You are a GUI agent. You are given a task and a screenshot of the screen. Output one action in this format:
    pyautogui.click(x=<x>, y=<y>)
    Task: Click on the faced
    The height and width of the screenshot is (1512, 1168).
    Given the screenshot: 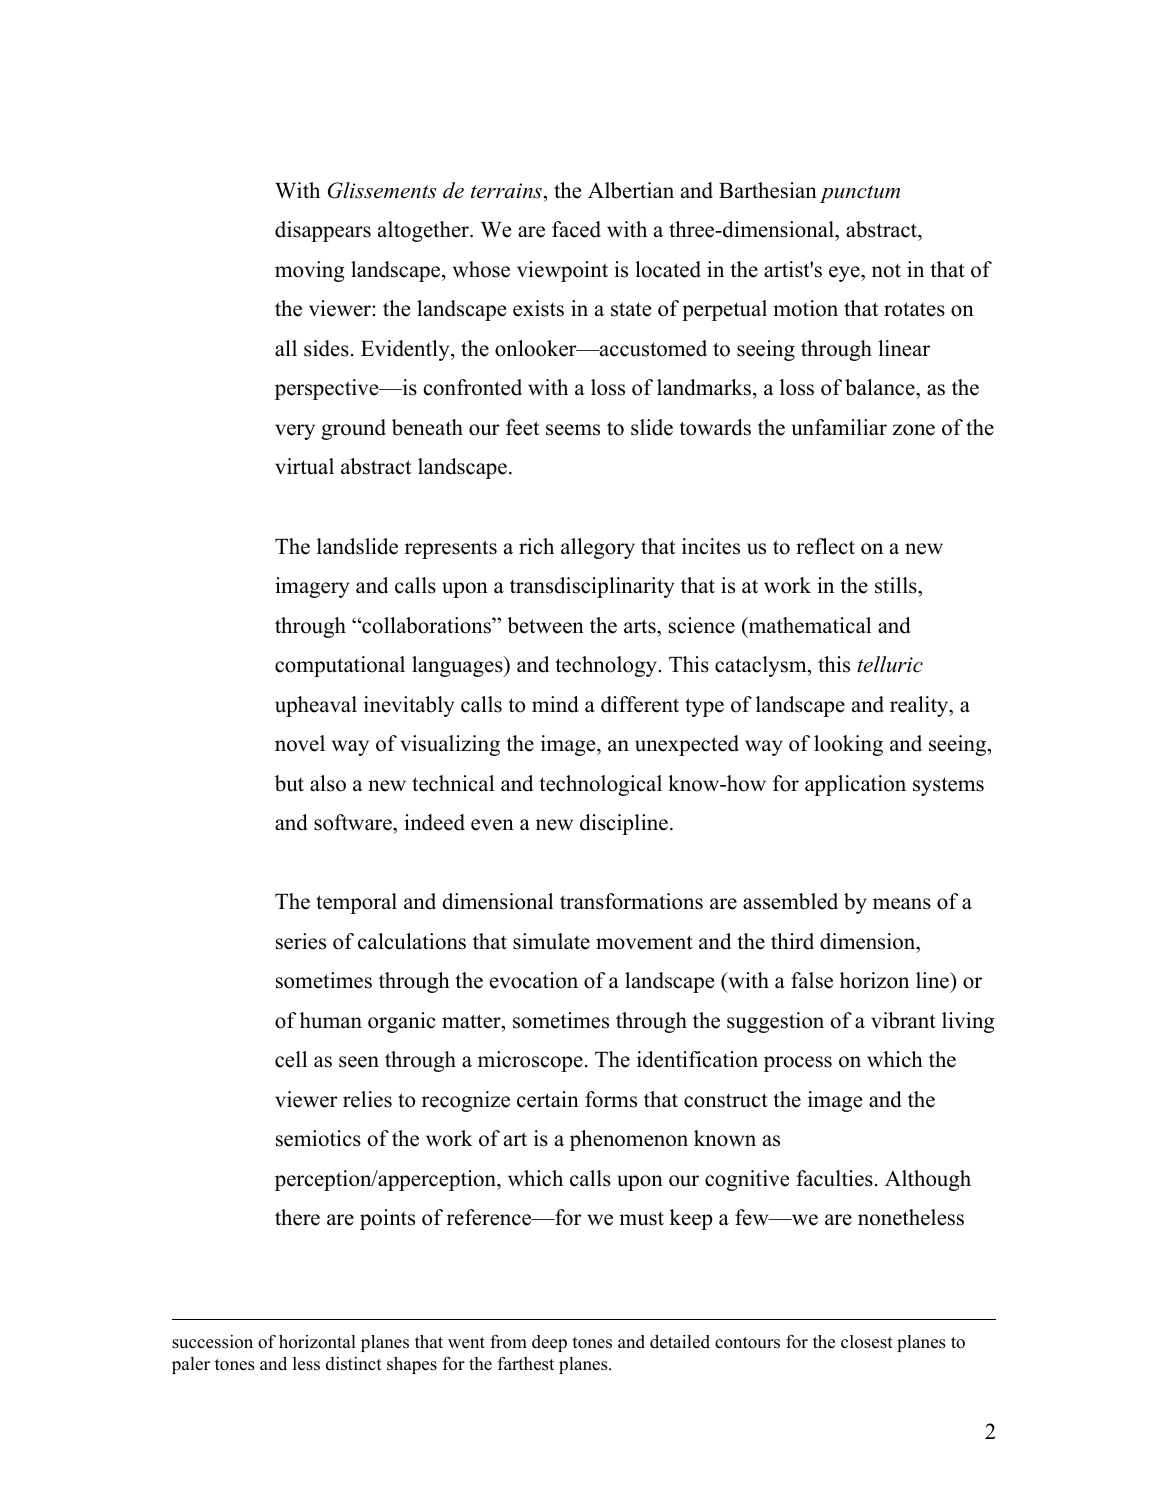 What is the action you would take?
    pyautogui.click(x=576, y=229)
